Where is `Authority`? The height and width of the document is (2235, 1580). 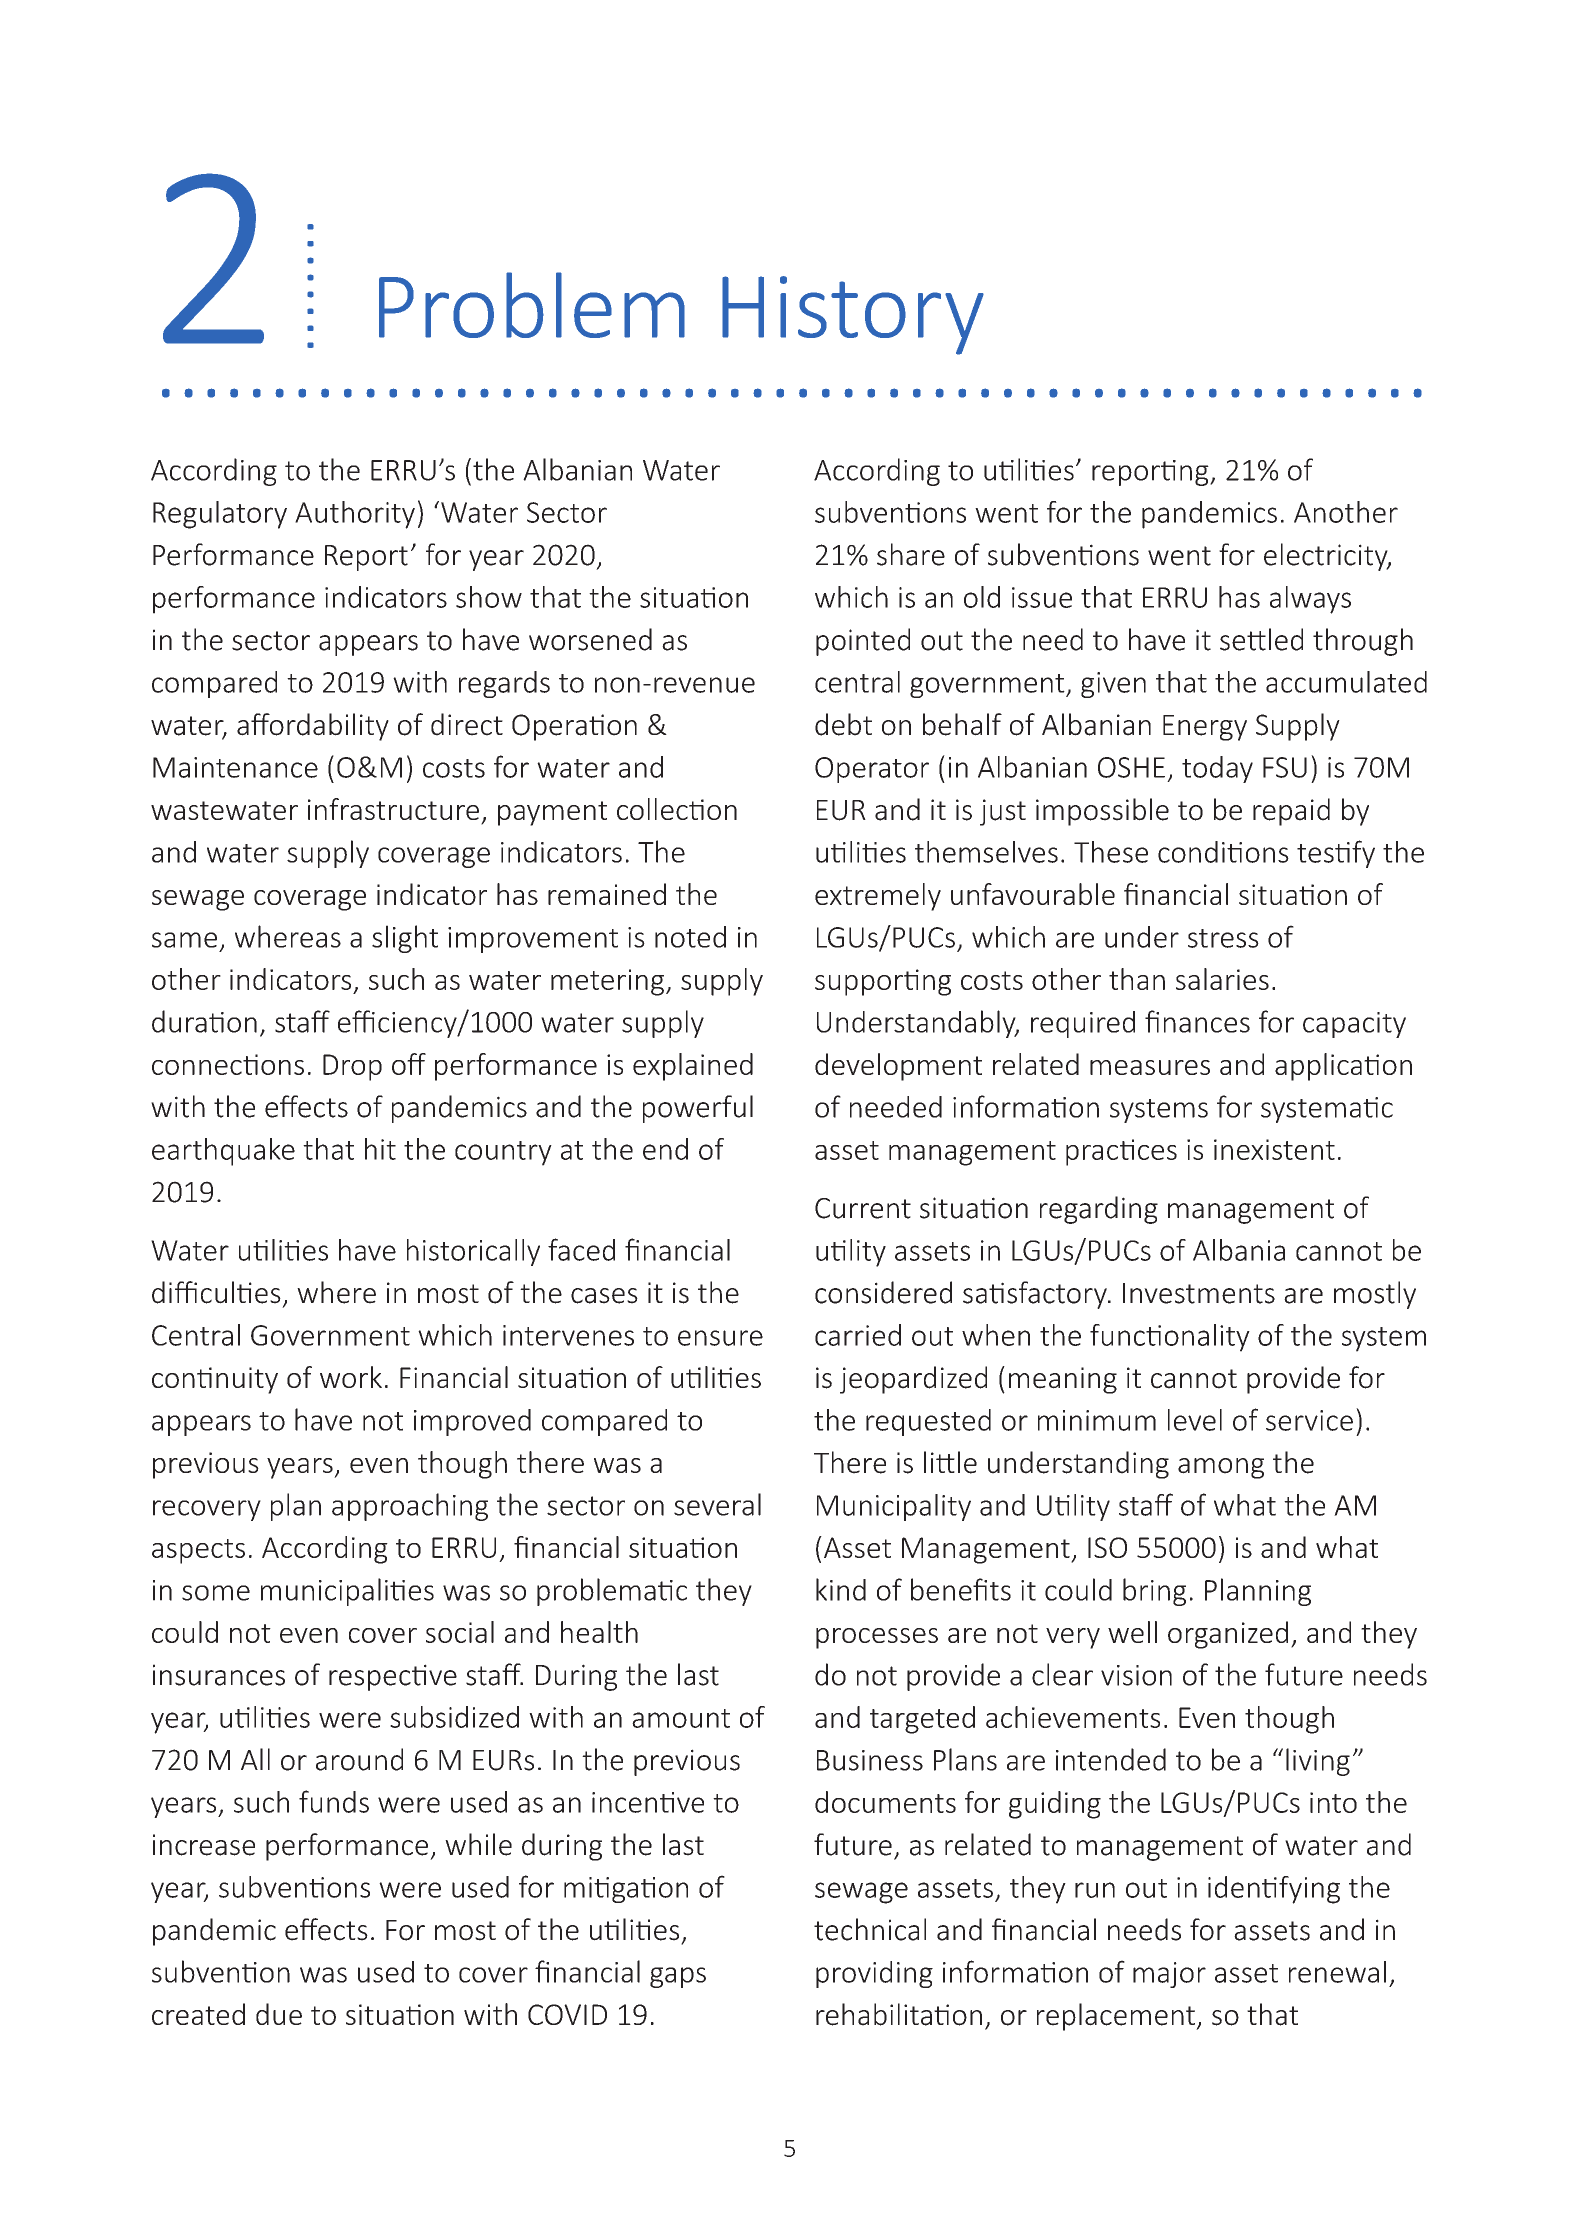
Authority is located at coordinates (355, 515).
